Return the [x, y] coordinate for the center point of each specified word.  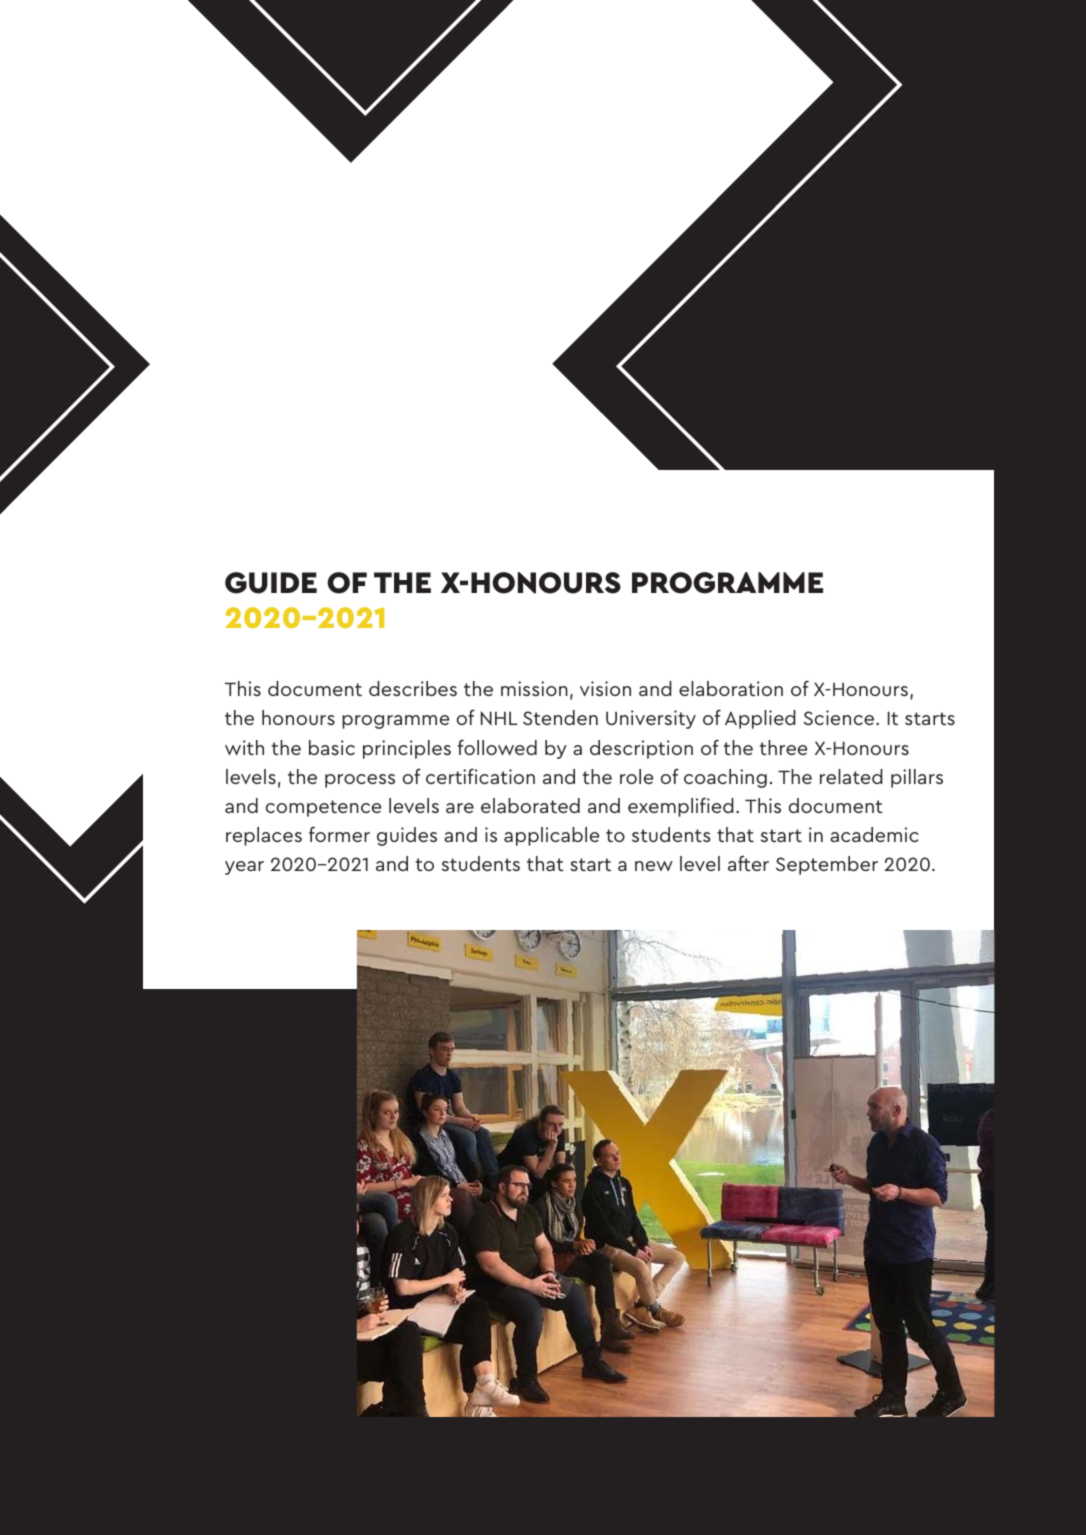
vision [605, 688]
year [244, 868]
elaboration [731, 688]
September [827, 865]
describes [413, 688]
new [654, 866]
